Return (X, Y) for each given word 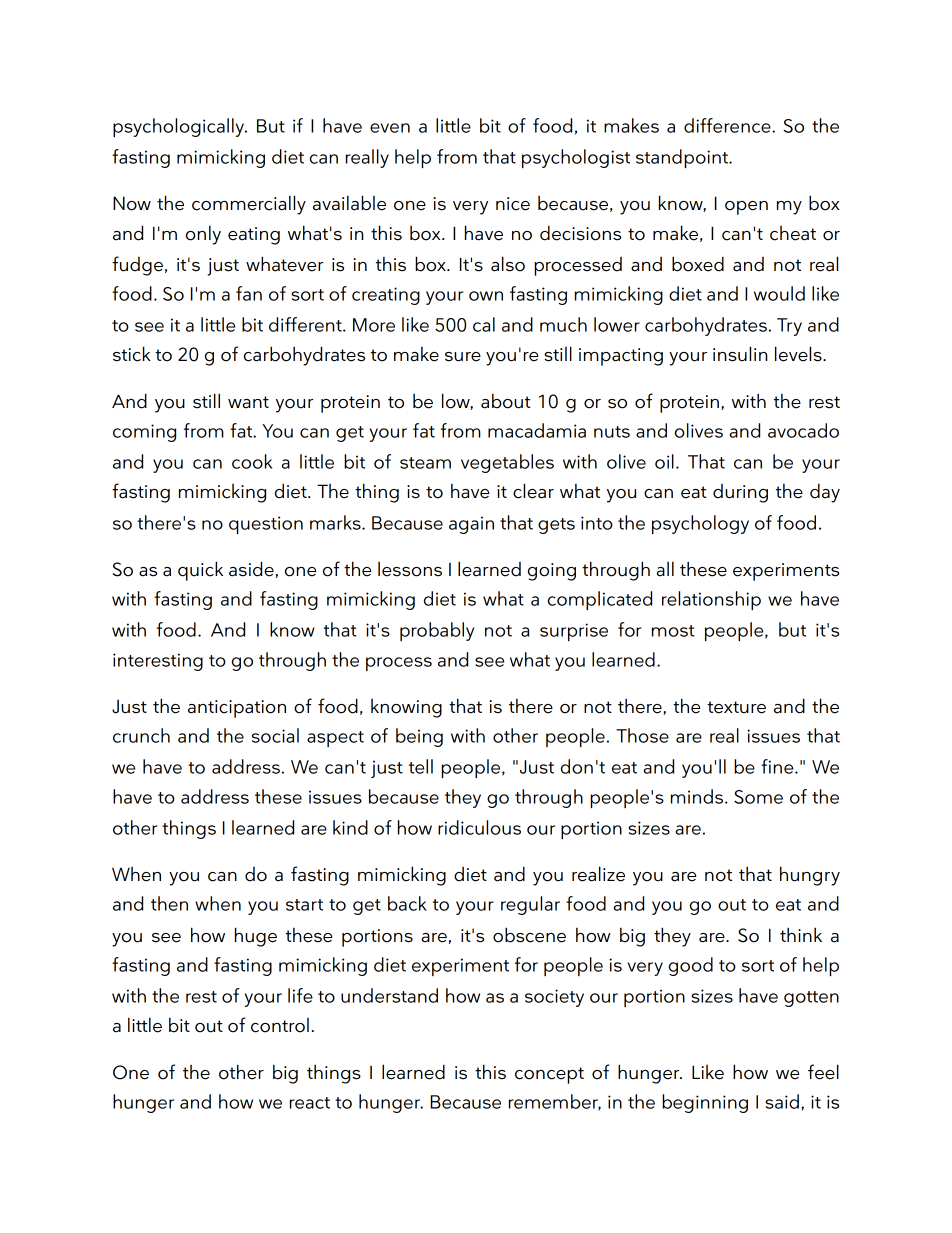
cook (252, 461)
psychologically (180, 127)
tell (421, 766)
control (280, 1025)
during (740, 493)
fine (778, 766)
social (275, 735)
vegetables (507, 463)
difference (728, 125)
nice (513, 204)
